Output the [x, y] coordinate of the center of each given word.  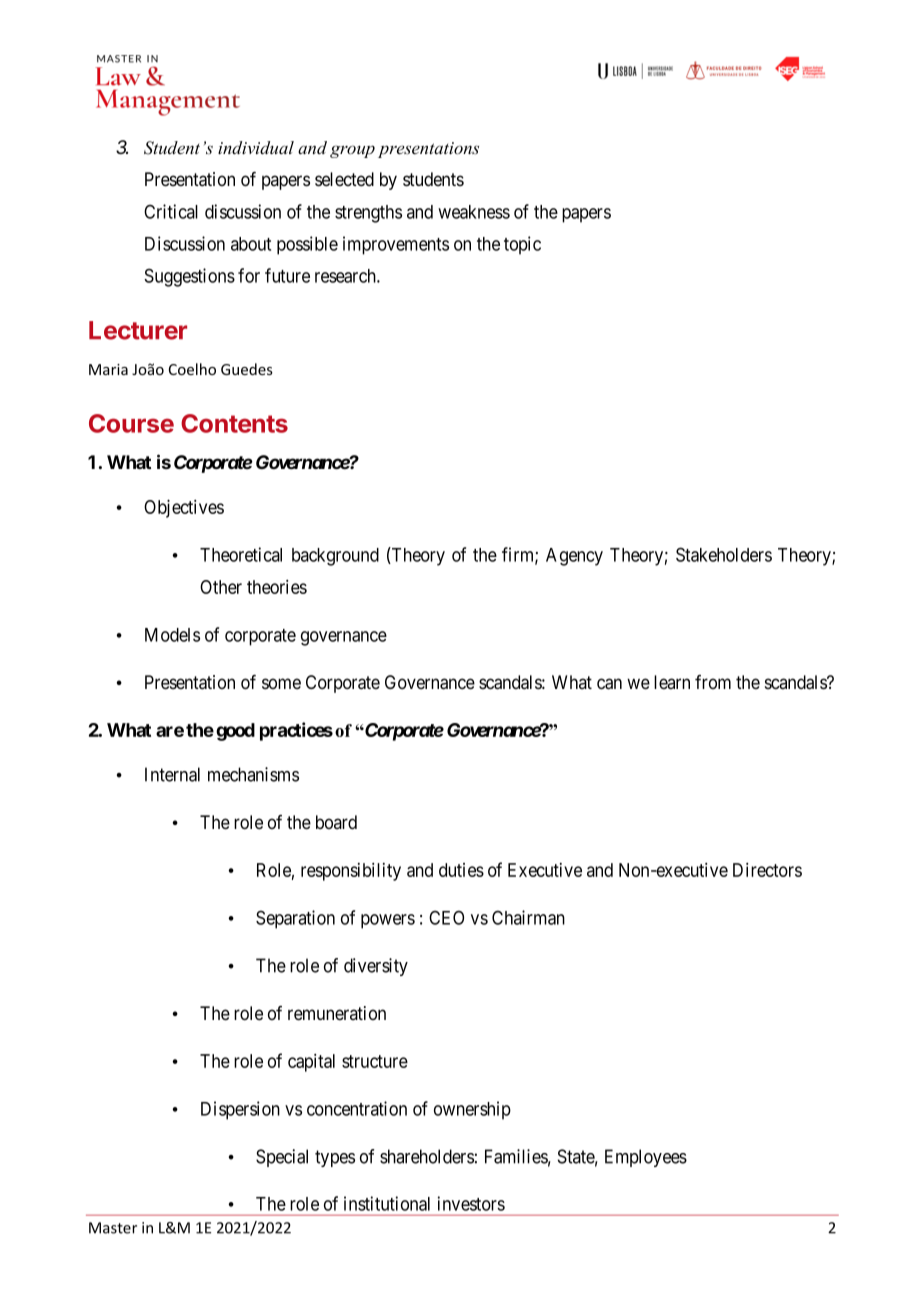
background [335, 557]
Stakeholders [724, 554]
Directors [767, 870]
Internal [172, 774]
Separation [295, 919]
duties [461, 870]
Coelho [192, 369]
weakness [474, 212]
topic [522, 245]
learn [672, 682]
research [346, 276]
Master [113, 1228]
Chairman [528, 917]
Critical [171, 211]
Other [221, 587]
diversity [376, 967]
